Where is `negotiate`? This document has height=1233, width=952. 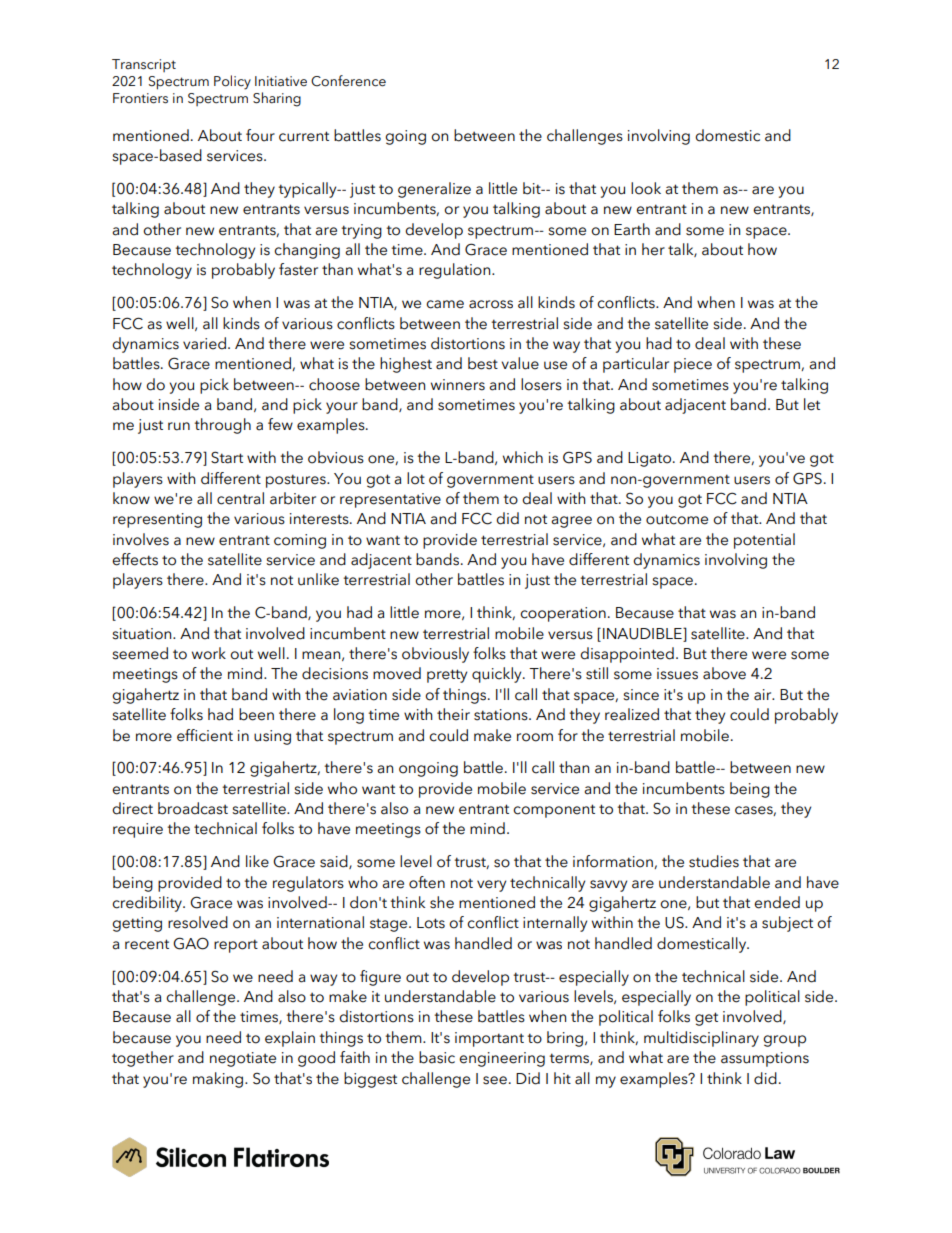
negotiate is located at coordinates (243, 1059).
